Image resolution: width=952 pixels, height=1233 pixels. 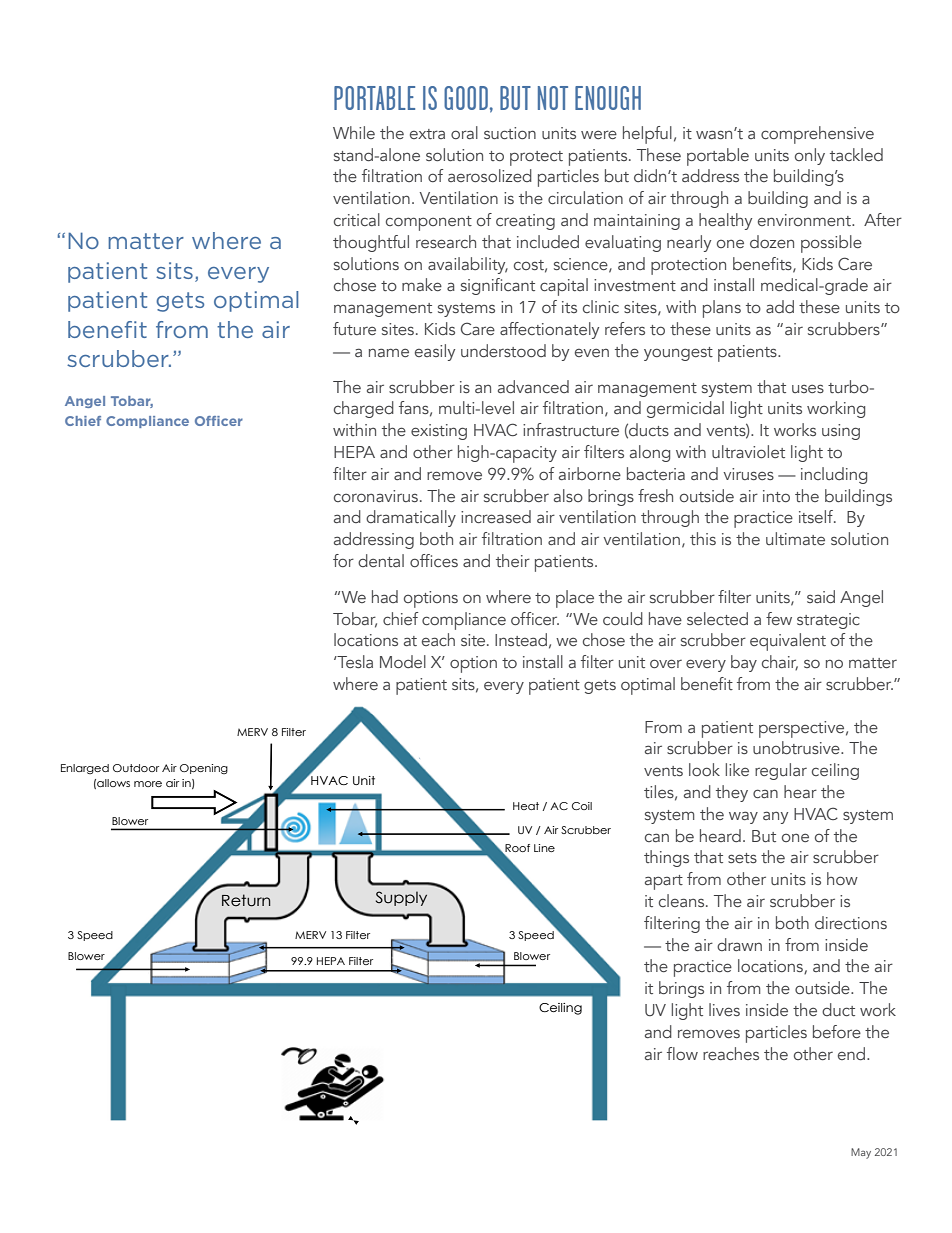 What do you see at coordinates (464, 132) in the image?
I see `oral` at bounding box center [464, 132].
